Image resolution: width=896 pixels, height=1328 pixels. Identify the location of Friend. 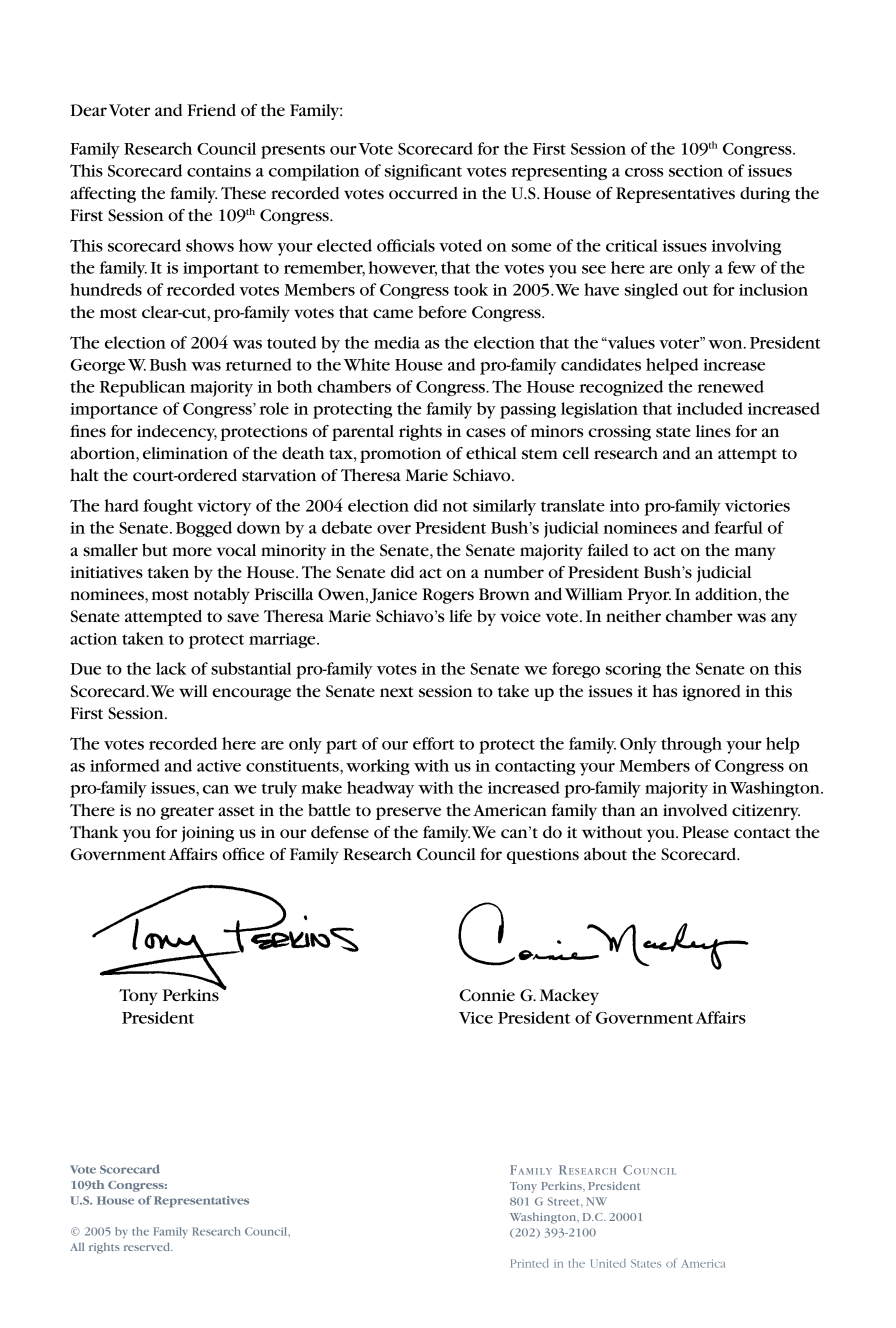
(211, 110).
